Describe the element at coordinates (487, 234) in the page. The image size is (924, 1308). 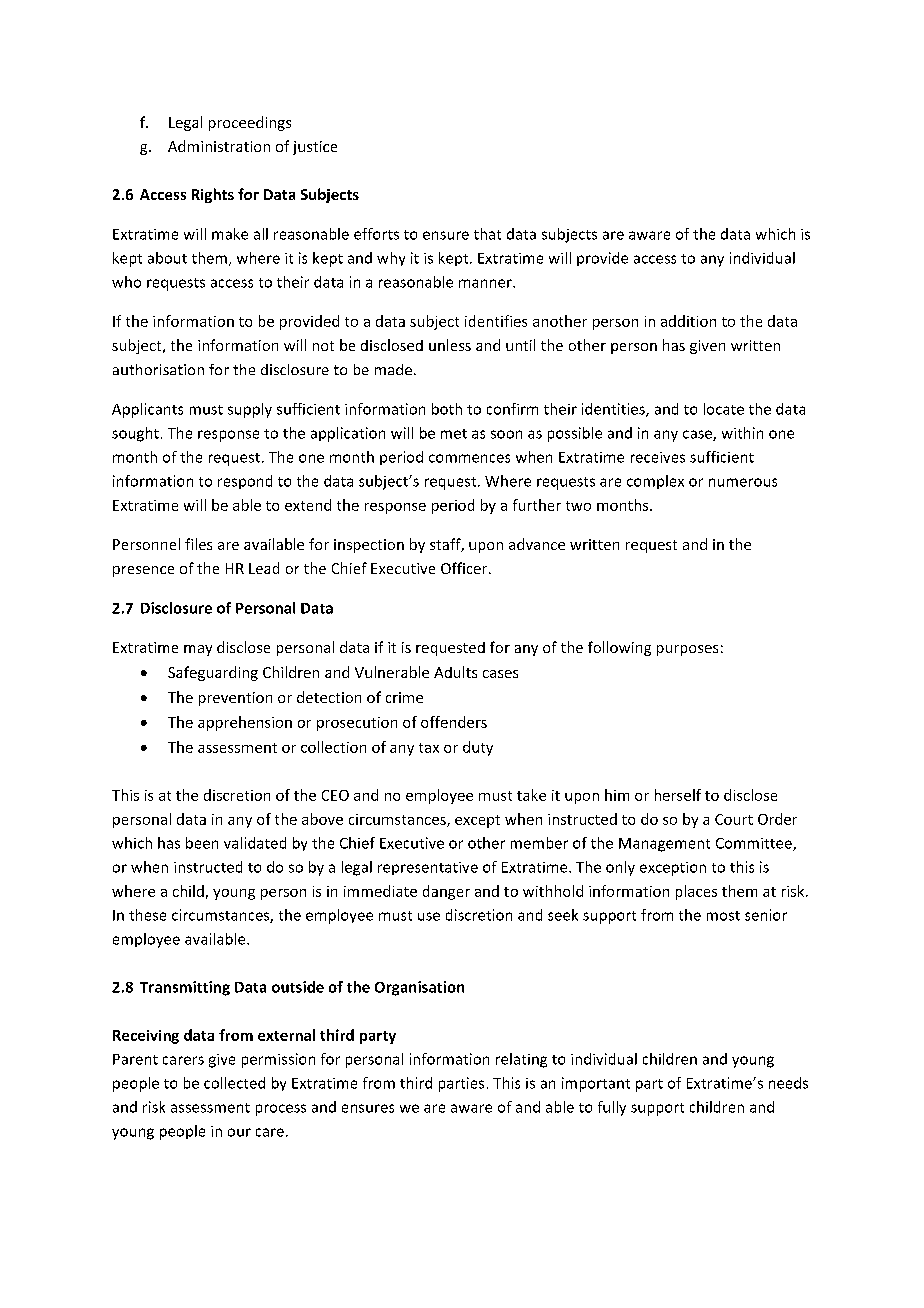
I see `that` at that location.
